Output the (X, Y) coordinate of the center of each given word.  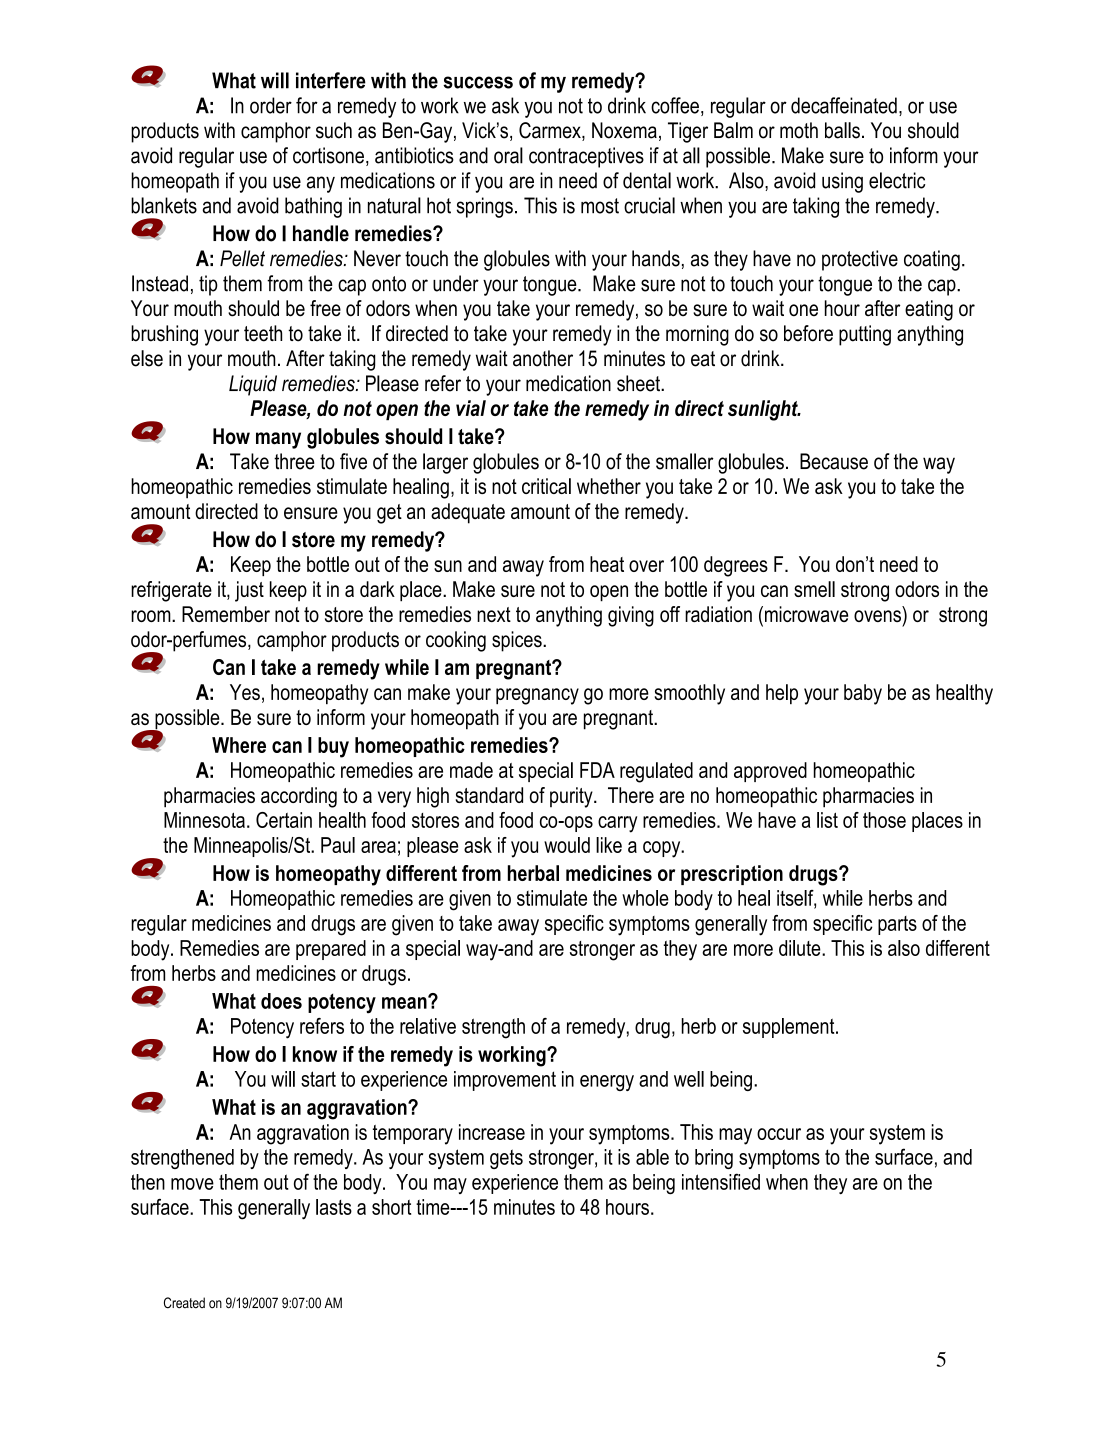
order (271, 105)
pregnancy (537, 696)
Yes (245, 692)
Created (184, 1303)
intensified (721, 1181)
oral (508, 155)
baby (863, 694)
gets (506, 1159)
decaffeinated (844, 105)
